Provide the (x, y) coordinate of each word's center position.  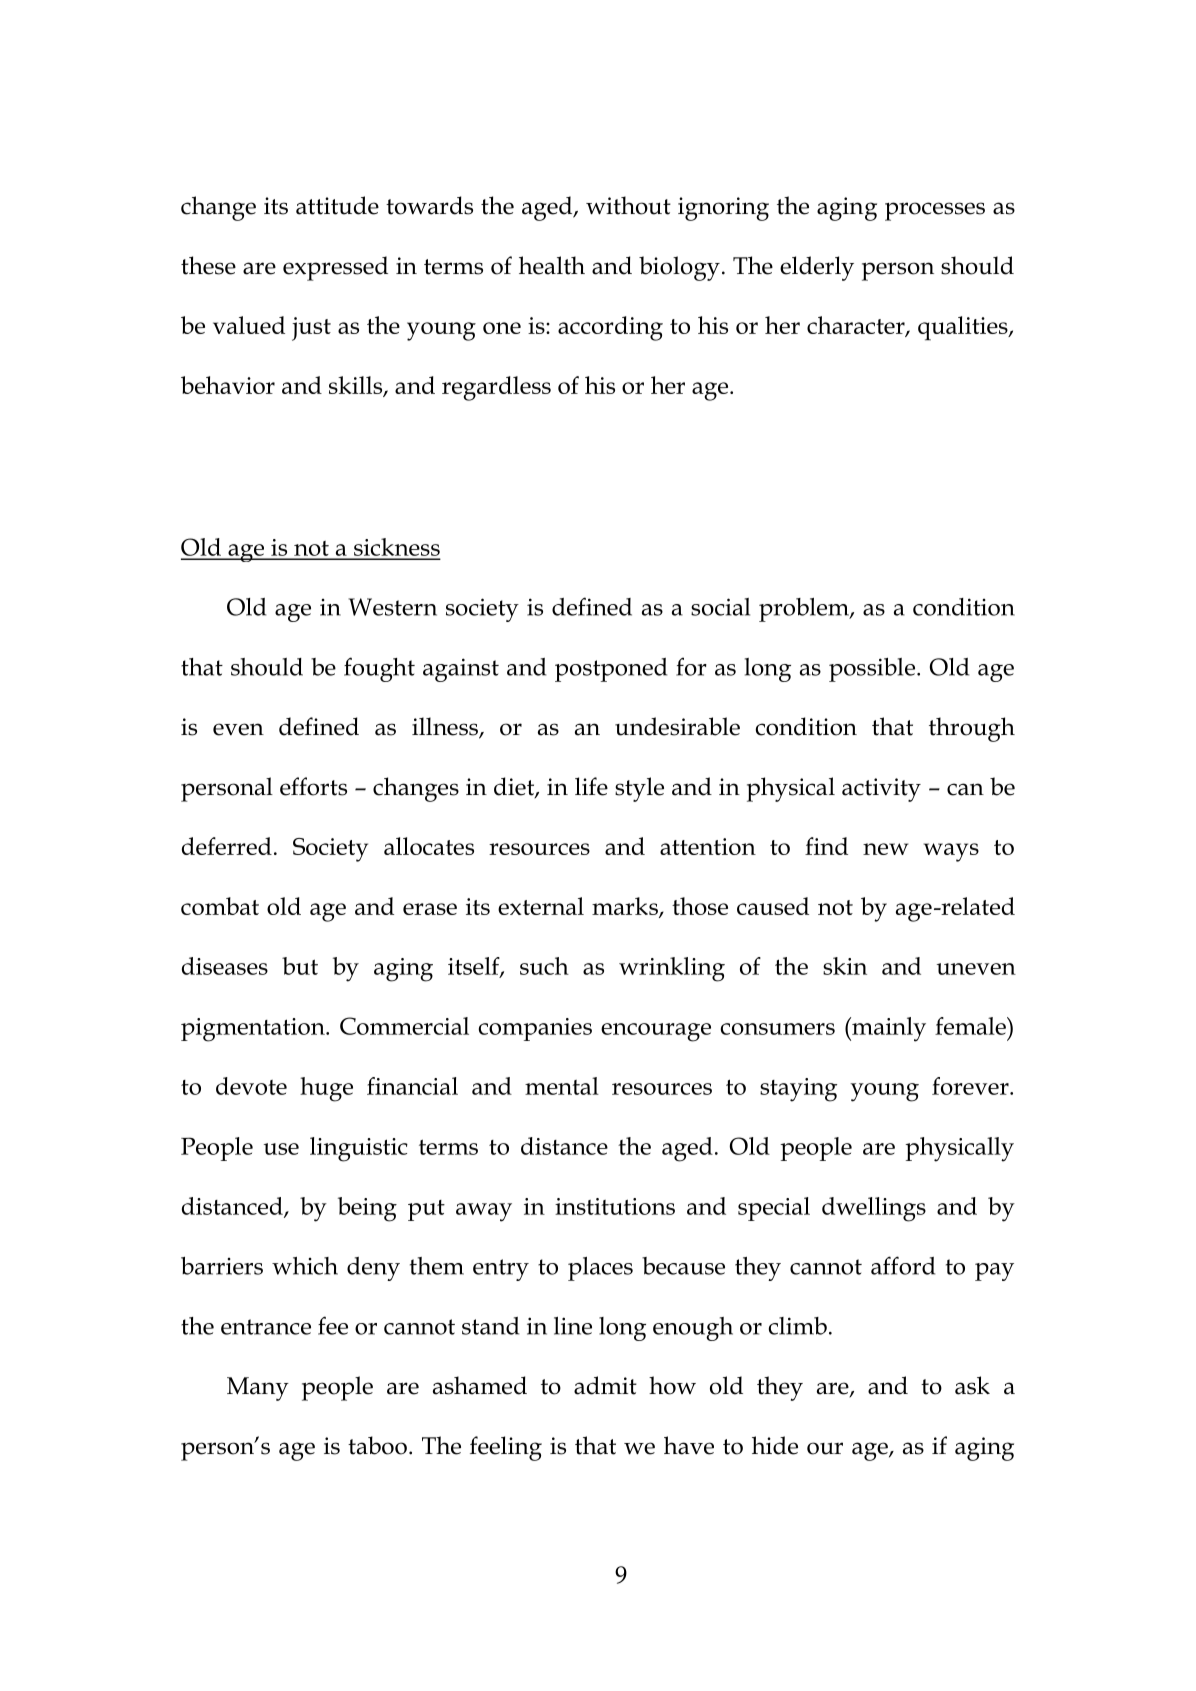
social (720, 607)
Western (392, 607)
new (886, 849)
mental (562, 1086)
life (591, 786)
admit (605, 1385)
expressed (335, 268)
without (628, 205)
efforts (313, 786)
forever (971, 1086)
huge (326, 1089)
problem (805, 610)
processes (935, 211)
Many (258, 1389)
